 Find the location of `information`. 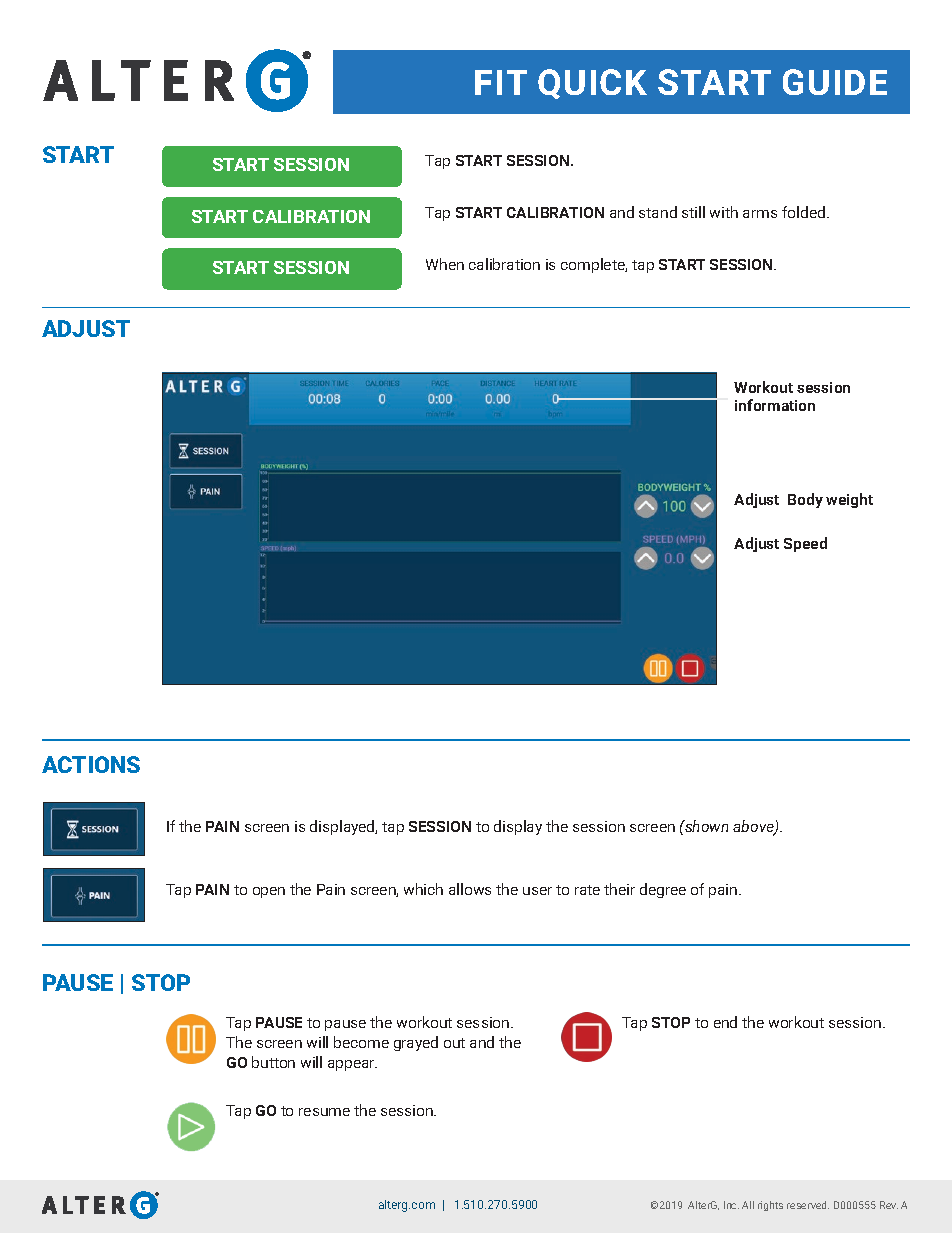

information is located at coordinates (775, 405).
